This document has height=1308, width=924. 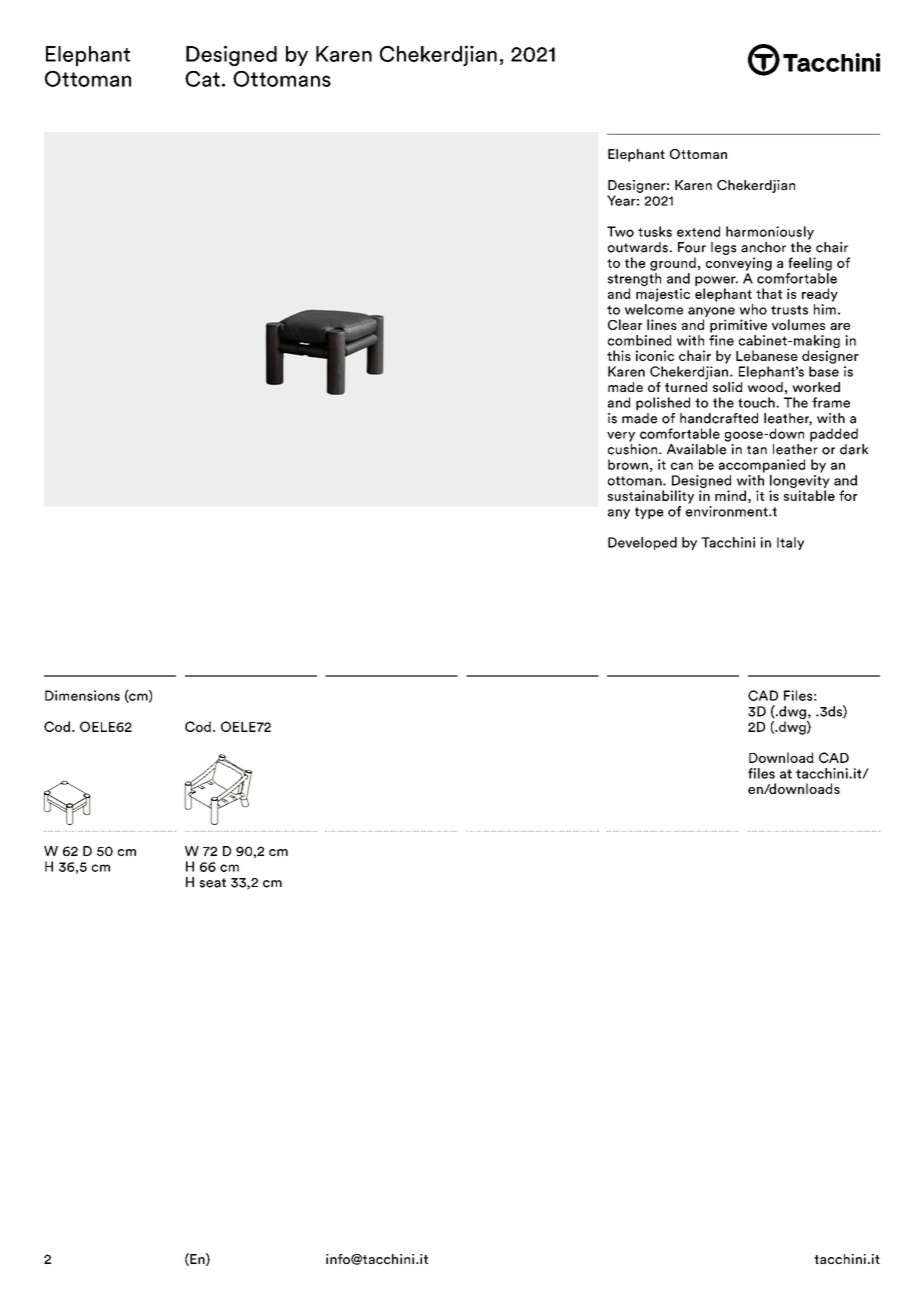 What do you see at coordinates (770, 233) in the document?
I see `harmoniously` at bounding box center [770, 233].
